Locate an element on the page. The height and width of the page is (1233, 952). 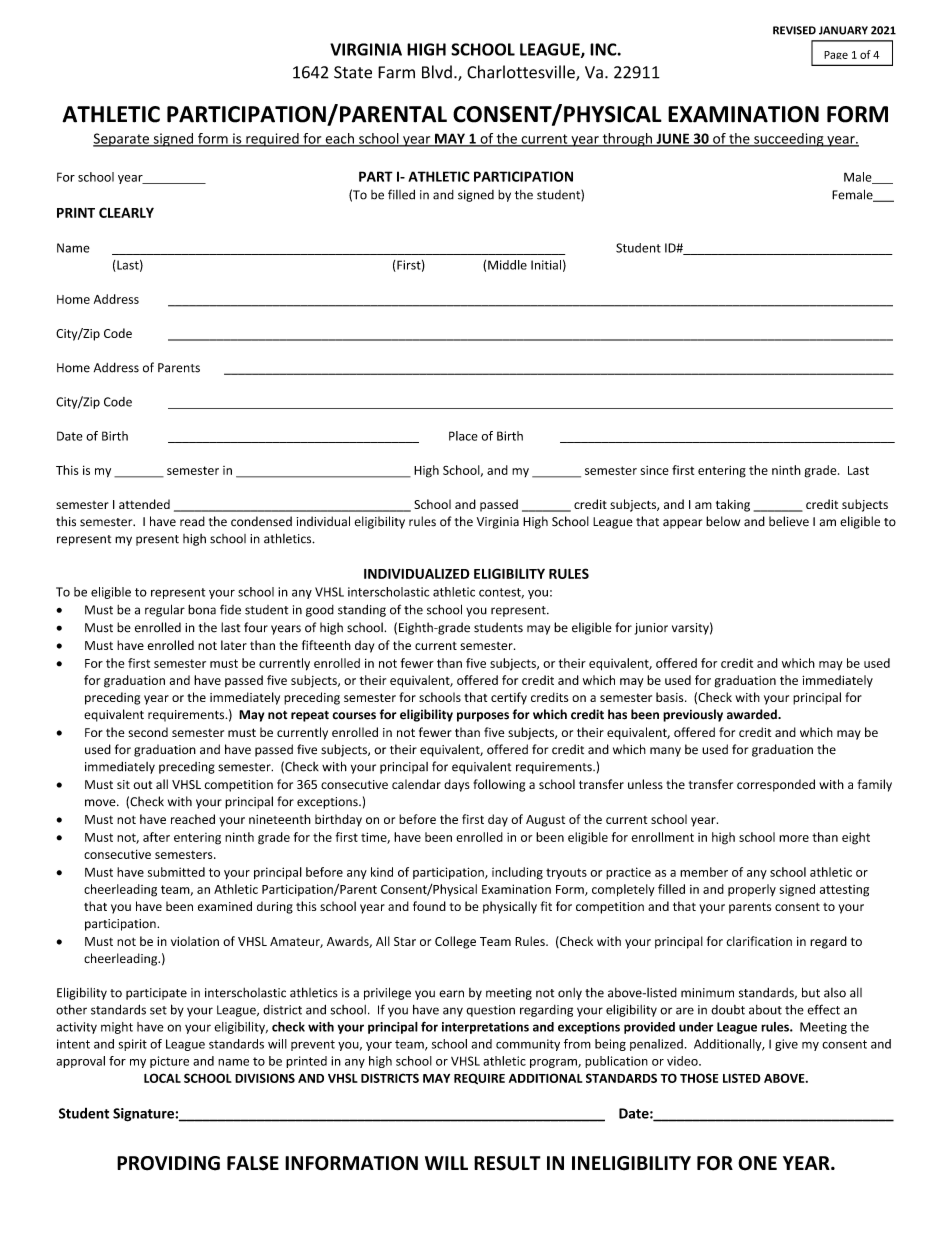
REVISED is located at coordinates (794, 30).
